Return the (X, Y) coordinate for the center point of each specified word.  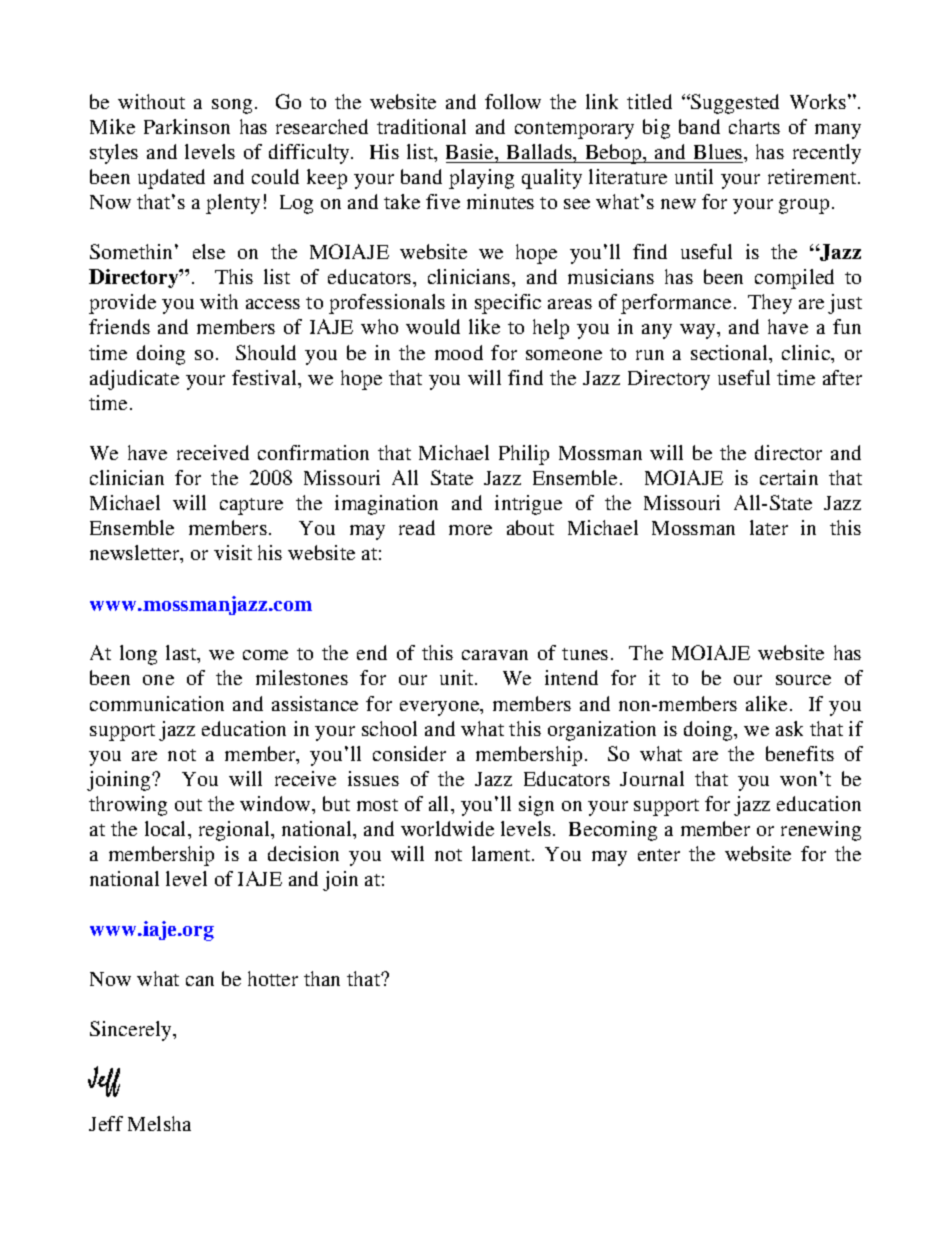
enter (659, 855)
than (322, 978)
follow (513, 101)
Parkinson (187, 126)
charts (754, 126)
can (200, 981)
